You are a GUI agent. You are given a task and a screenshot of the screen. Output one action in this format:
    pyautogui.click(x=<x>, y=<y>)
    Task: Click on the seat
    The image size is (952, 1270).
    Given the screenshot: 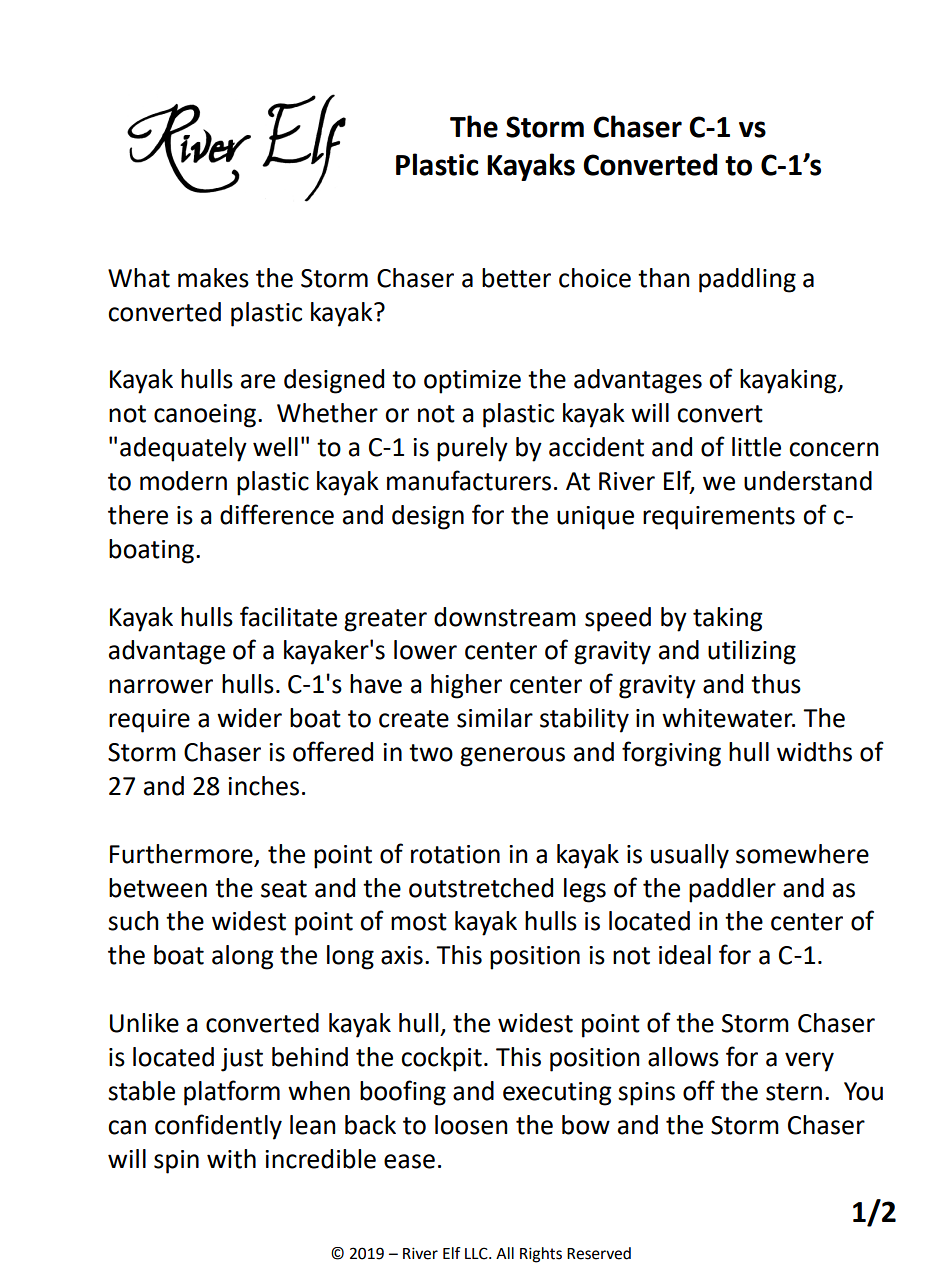 What is the action you would take?
    pyautogui.click(x=284, y=889)
